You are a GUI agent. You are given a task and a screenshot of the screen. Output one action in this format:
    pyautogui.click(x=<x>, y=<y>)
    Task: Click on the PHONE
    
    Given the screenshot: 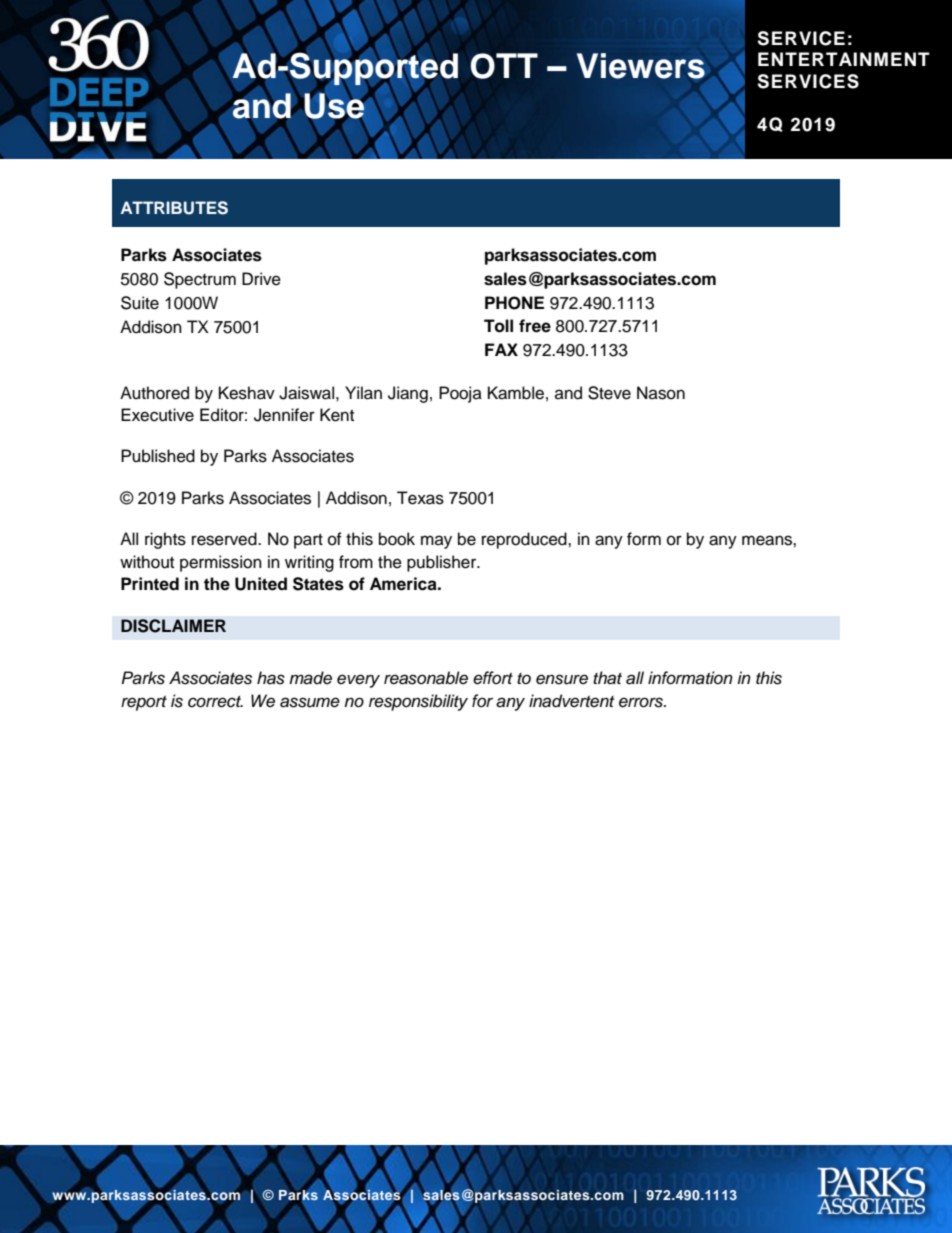 What is the action you would take?
    pyautogui.click(x=514, y=303)
